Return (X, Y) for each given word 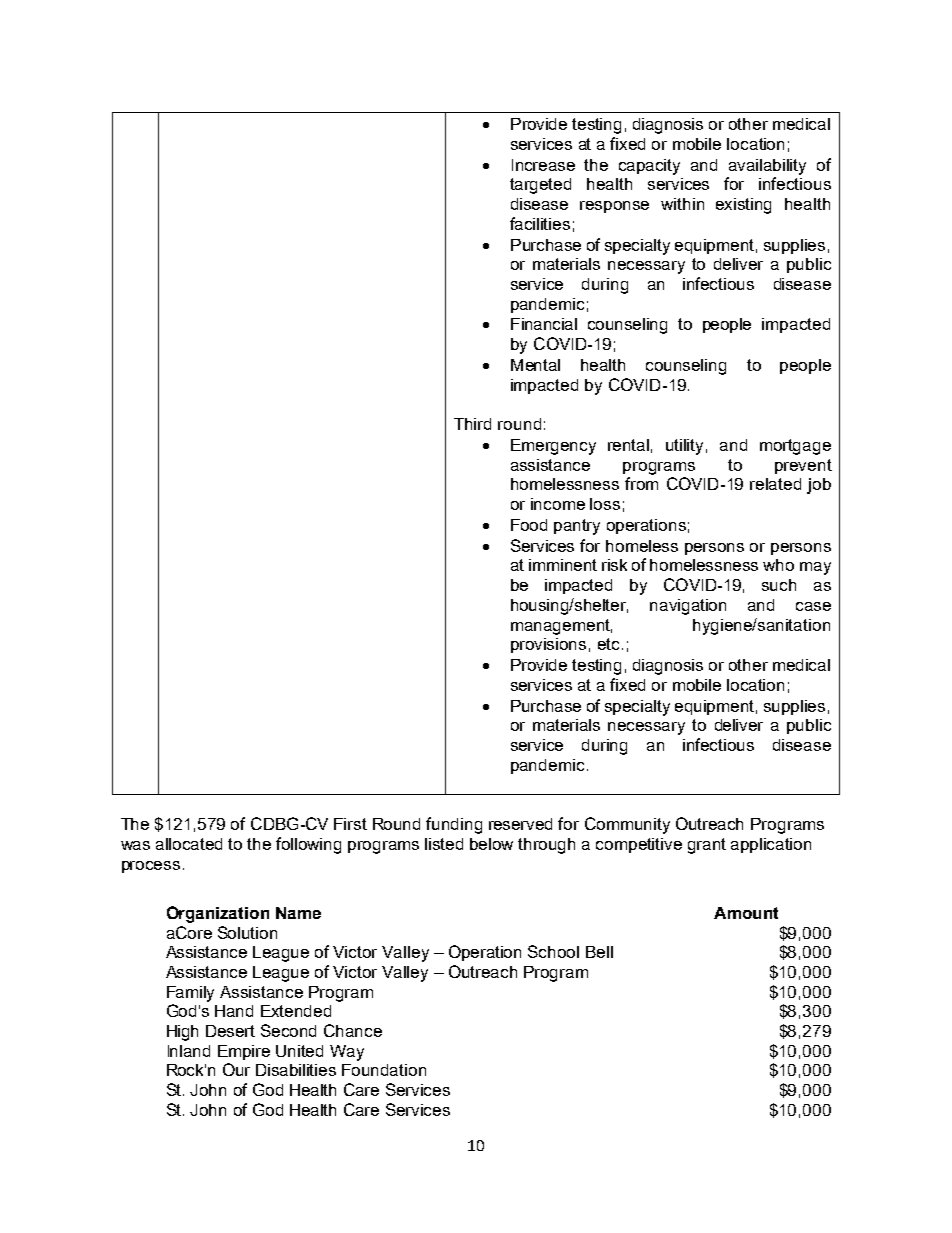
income (558, 504)
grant (707, 846)
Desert (230, 1031)
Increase (543, 165)
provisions (548, 645)
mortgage (795, 447)
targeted (540, 186)
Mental (535, 365)
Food (529, 525)
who (778, 565)
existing (743, 206)
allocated (189, 844)
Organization (218, 914)
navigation (688, 607)
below (491, 844)
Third (472, 424)
